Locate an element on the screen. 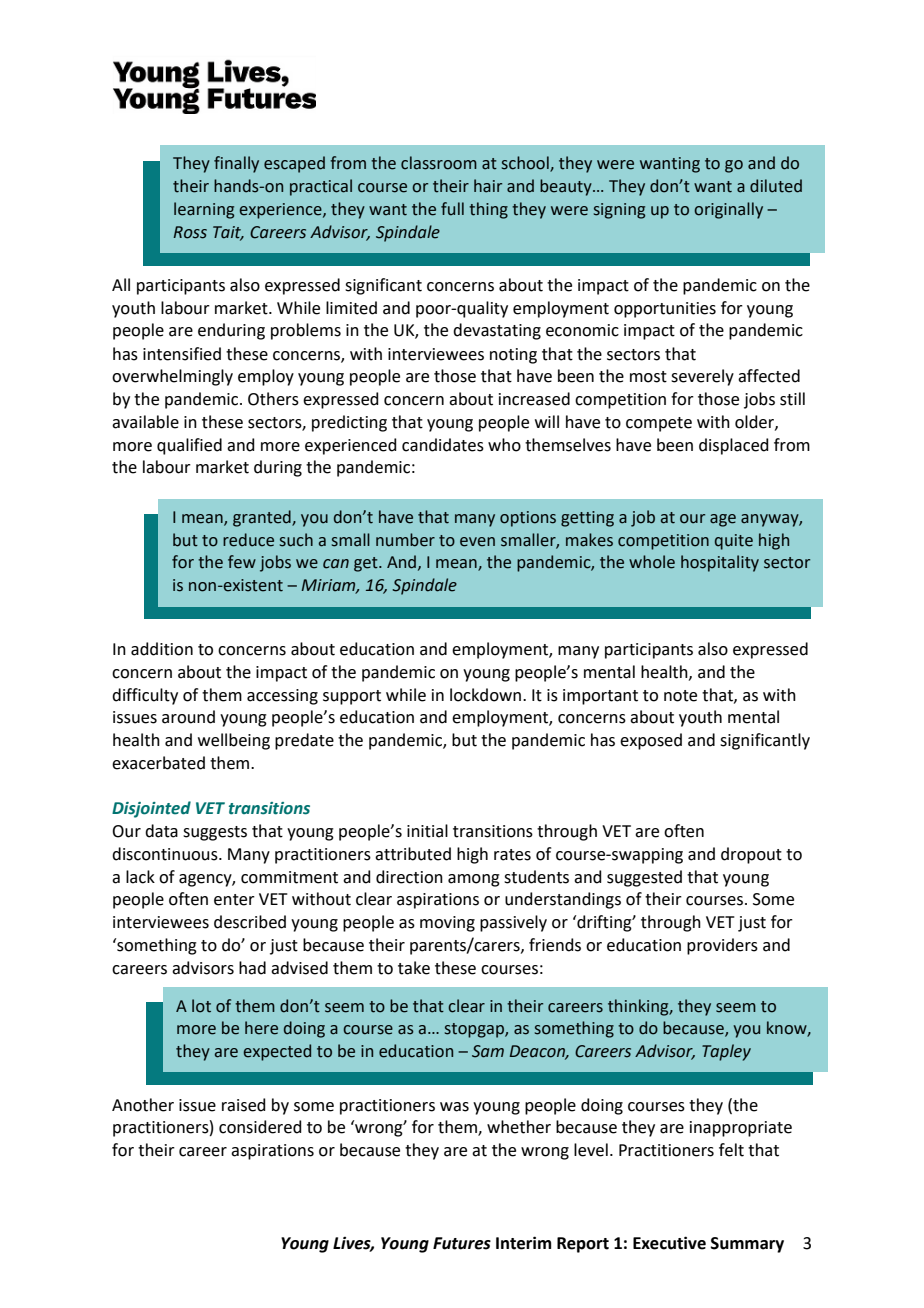  note is located at coordinates (680, 696).
